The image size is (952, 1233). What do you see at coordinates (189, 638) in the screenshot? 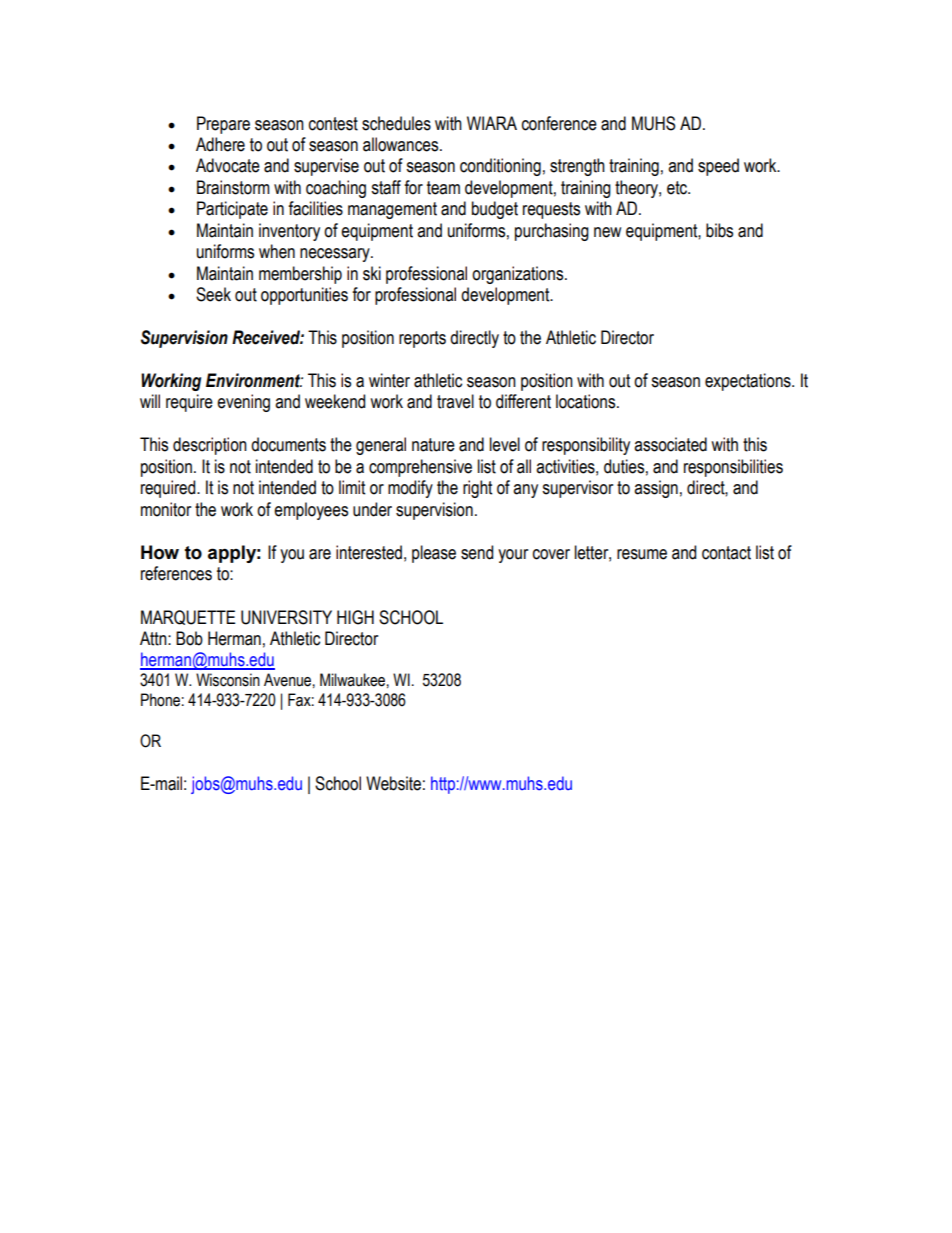
I see `Bob` at bounding box center [189, 638].
